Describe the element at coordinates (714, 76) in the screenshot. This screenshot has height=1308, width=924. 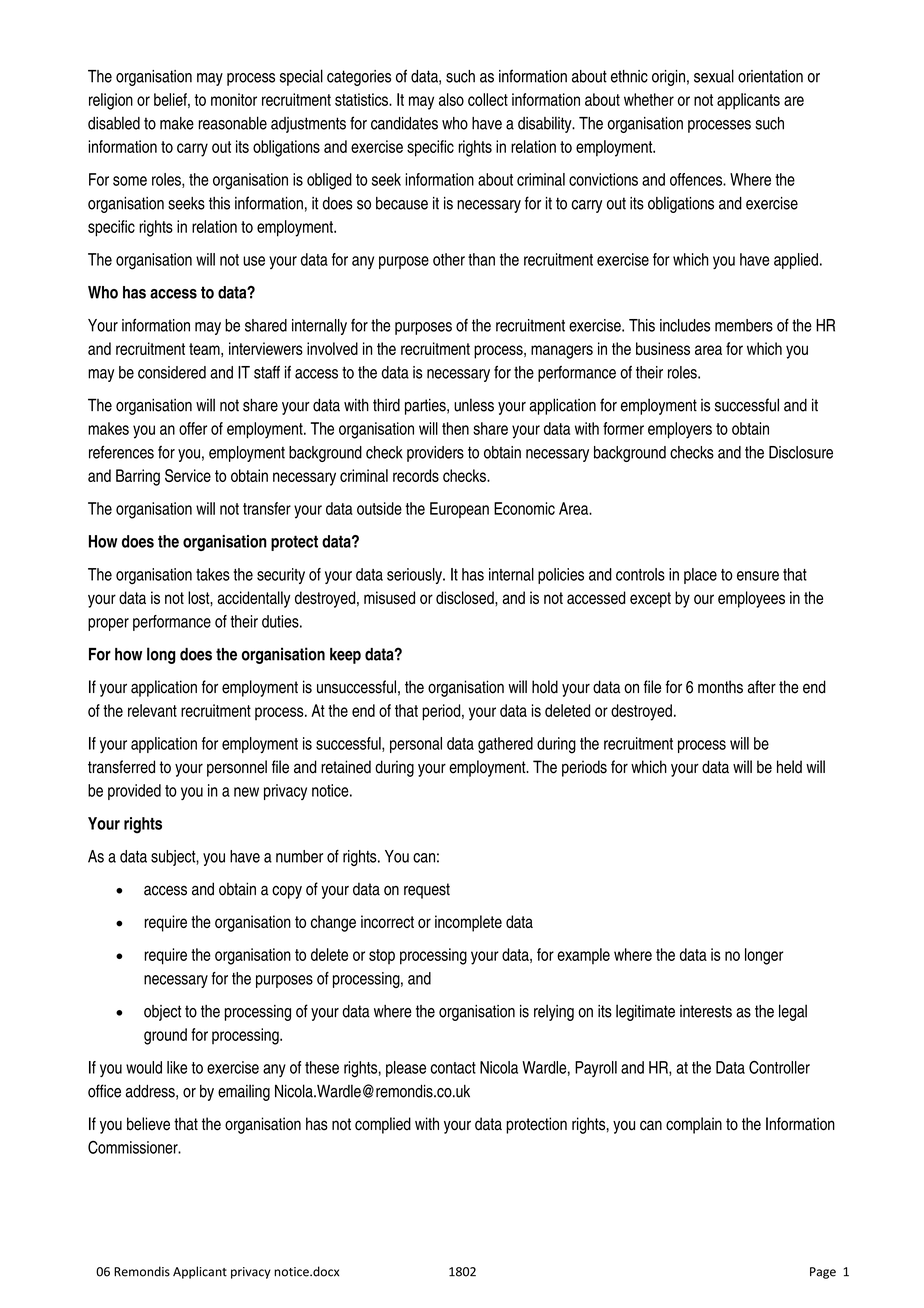
I see `sexual` at that location.
